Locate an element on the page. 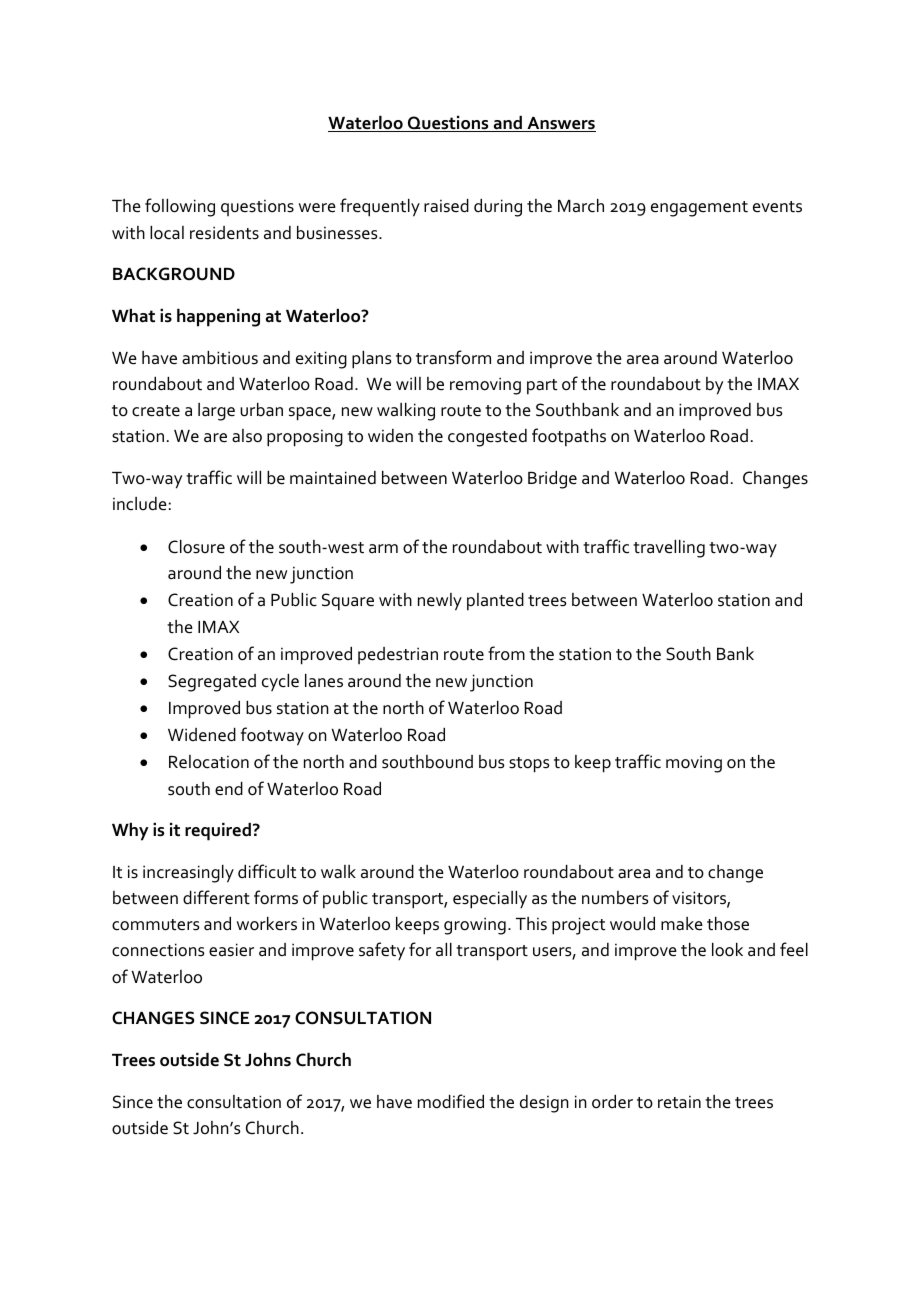 This page has height=1308, width=924. easier is located at coordinates (231, 950).
